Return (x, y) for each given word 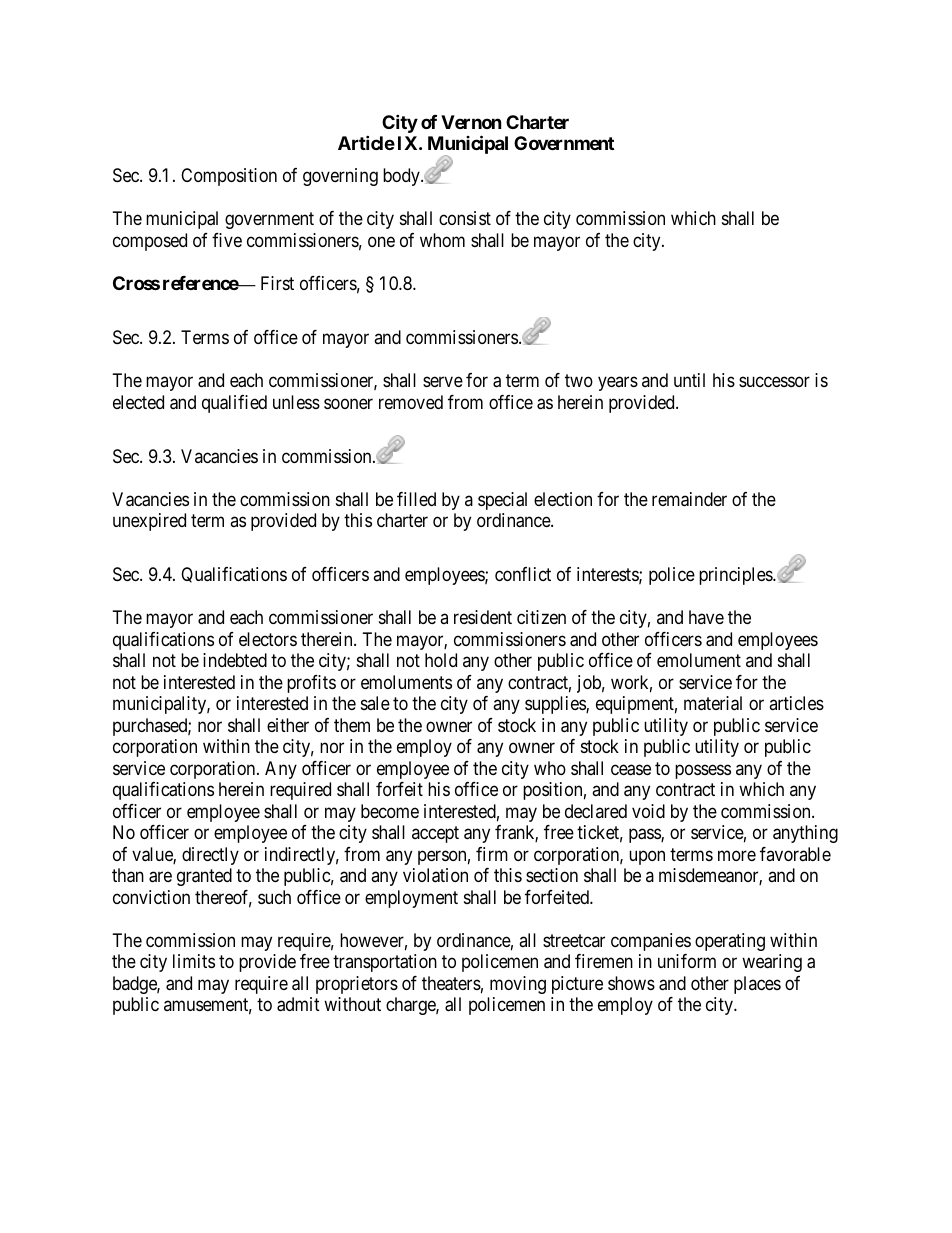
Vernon (471, 122)
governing (340, 177)
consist (465, 218)
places (757, 985)
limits (194, 961)
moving (518, 985)
